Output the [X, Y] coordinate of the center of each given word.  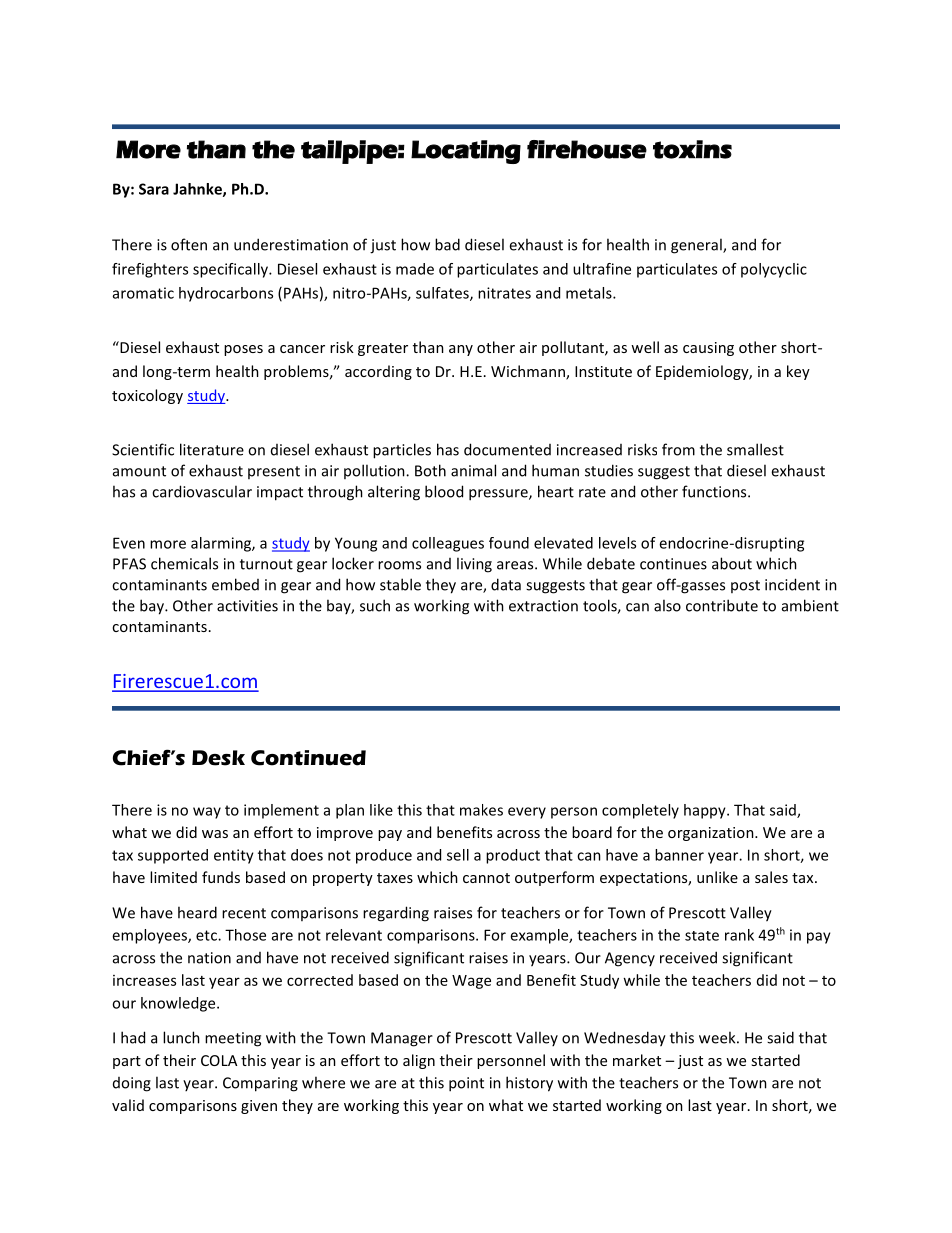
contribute [722, 605]
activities [247, 606]
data [506, 584]
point [466, 1084]
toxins [692, 149]
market [637, 1060]
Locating [466, 152]
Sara [154, 189]
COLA [219, 1060]
